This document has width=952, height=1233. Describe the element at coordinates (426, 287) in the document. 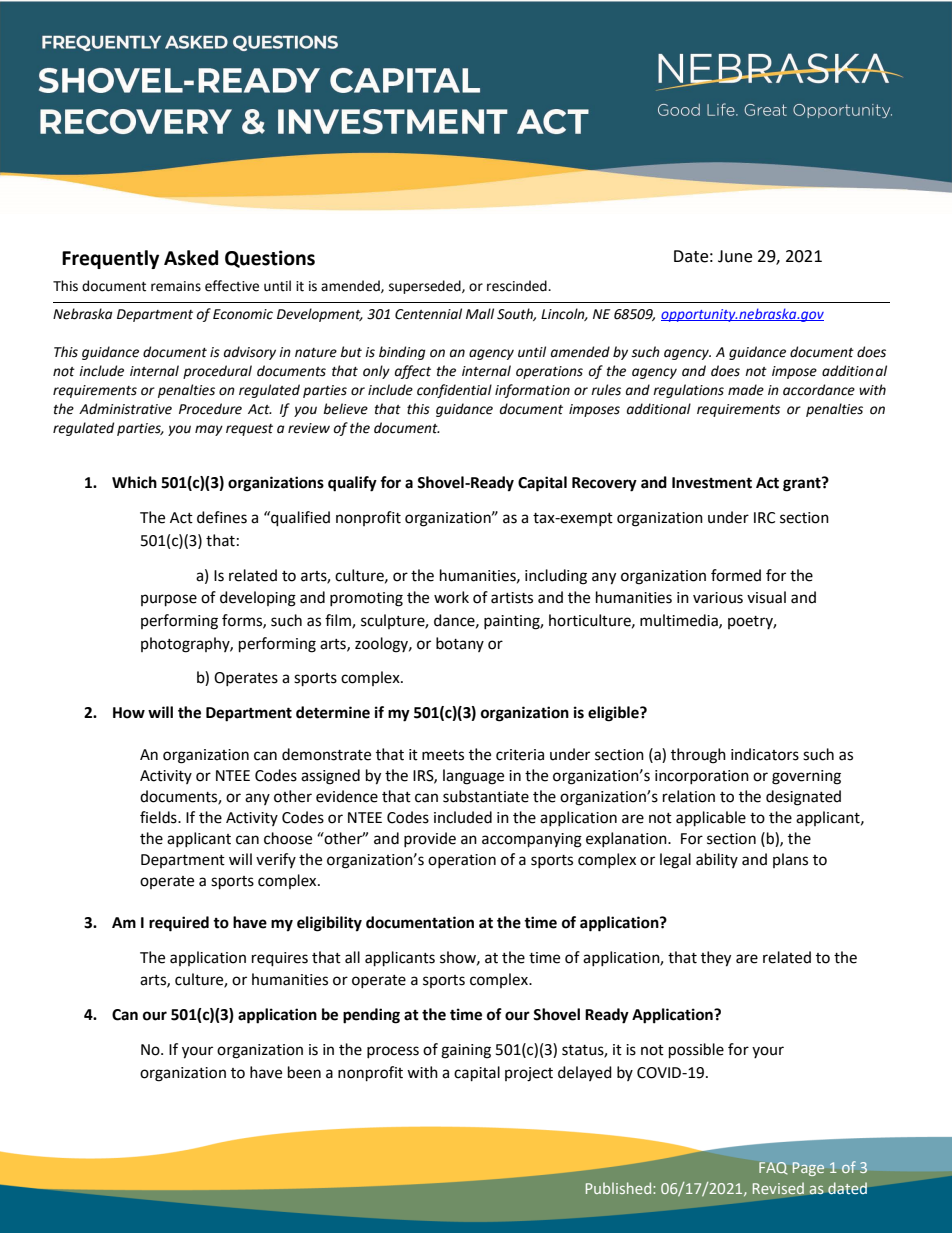

I see `superseded` at that location.
